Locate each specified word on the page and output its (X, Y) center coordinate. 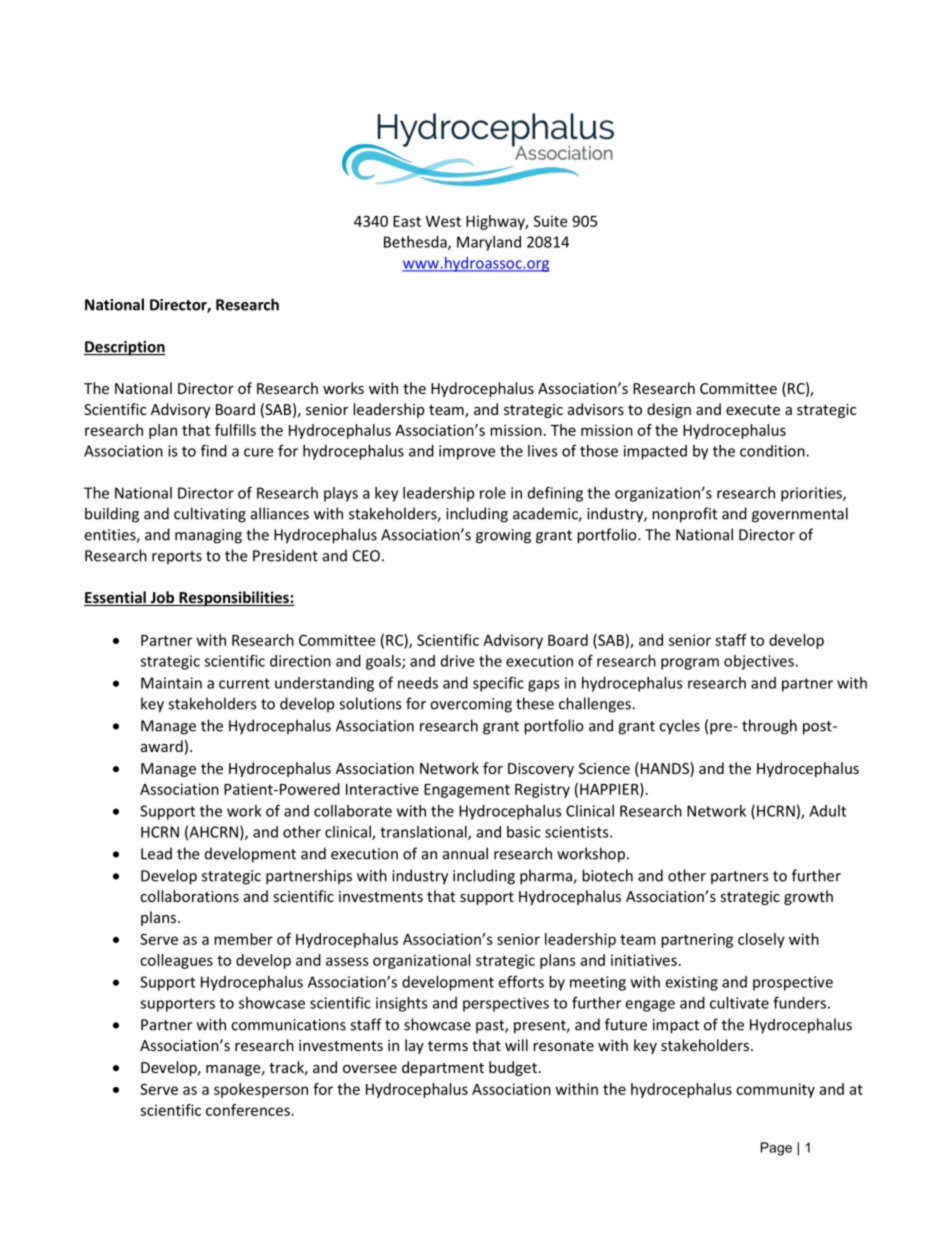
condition (773, 451)
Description (125, 348)
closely (761, 940)
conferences (248, 1110)
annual (465, 853)
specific (498, 684)
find (214, 450)
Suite (550, 221)
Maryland (489, 243)
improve (467, 452)
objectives (760, 662)
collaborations (189, 896)
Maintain (171, 683)
